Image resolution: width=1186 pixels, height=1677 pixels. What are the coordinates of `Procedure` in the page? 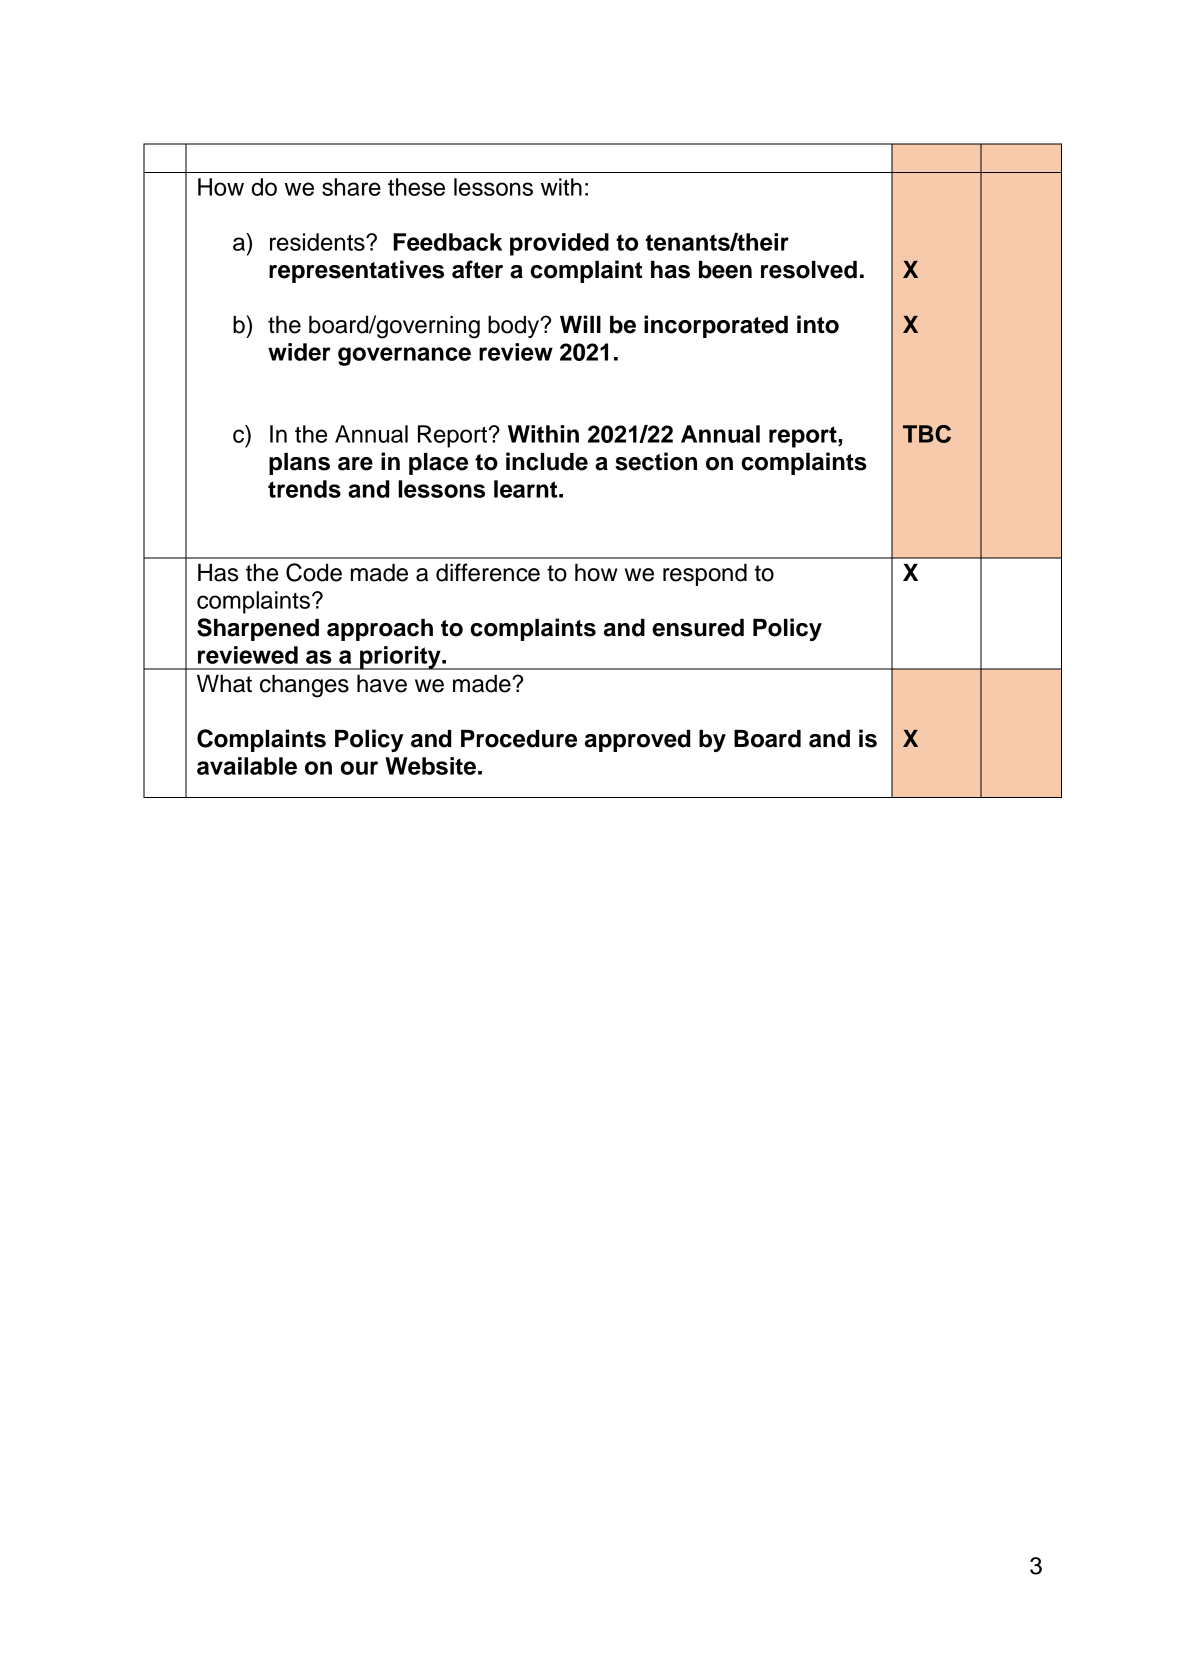 It's located at (519, 739).
